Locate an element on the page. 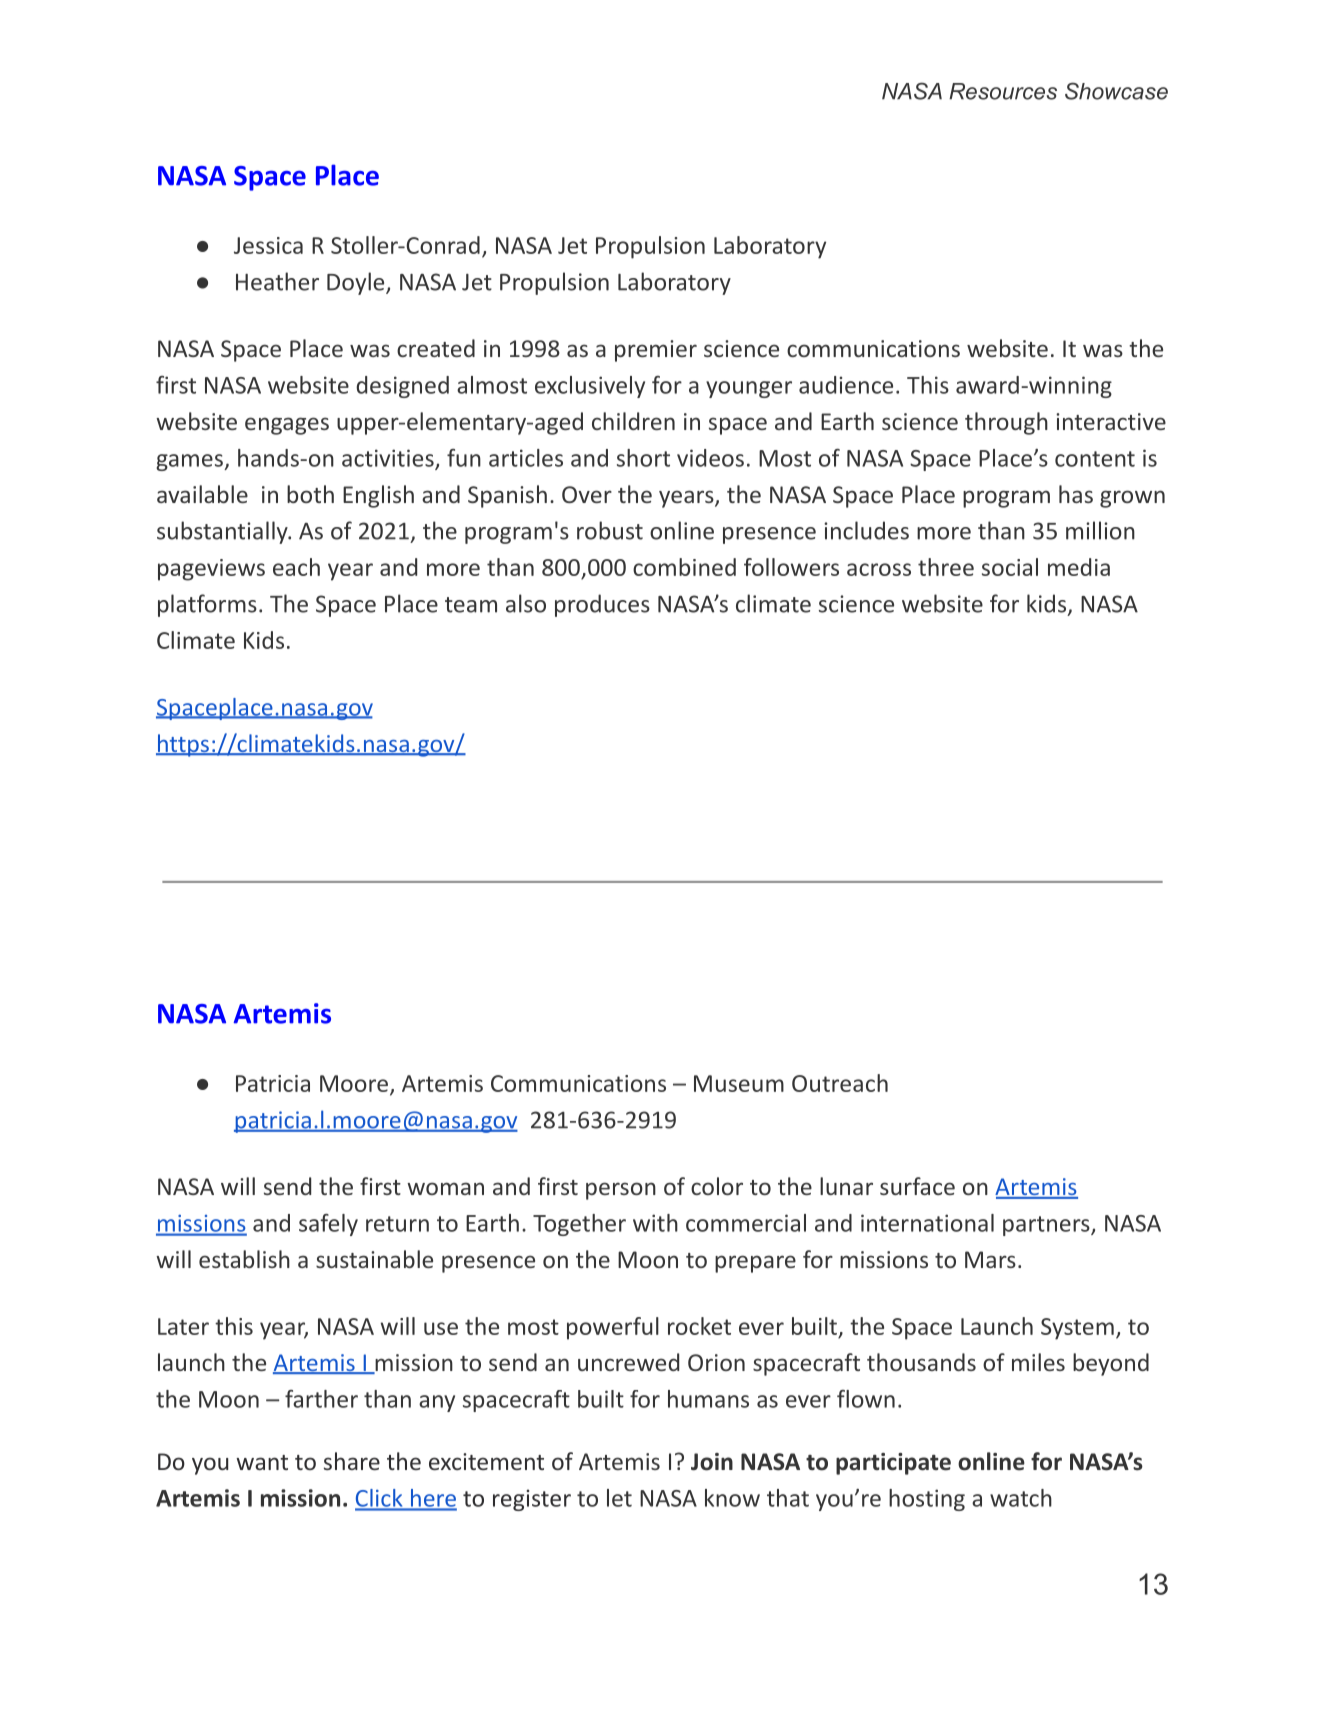 This page has width=1325, height=1714. want is located at coordinates (262, 1462).
